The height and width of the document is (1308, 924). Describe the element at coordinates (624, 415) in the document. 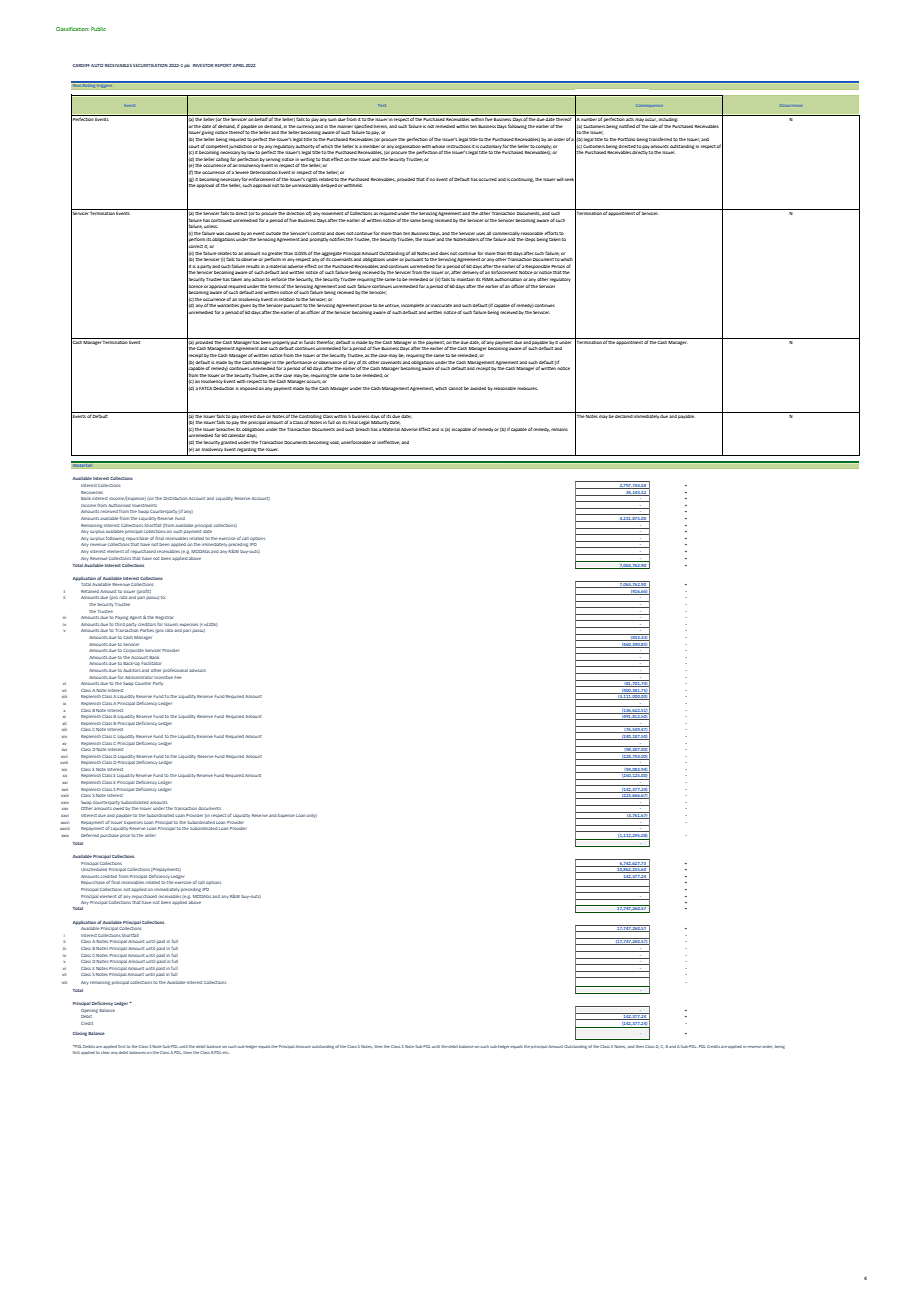

I see `declared` at that location.
